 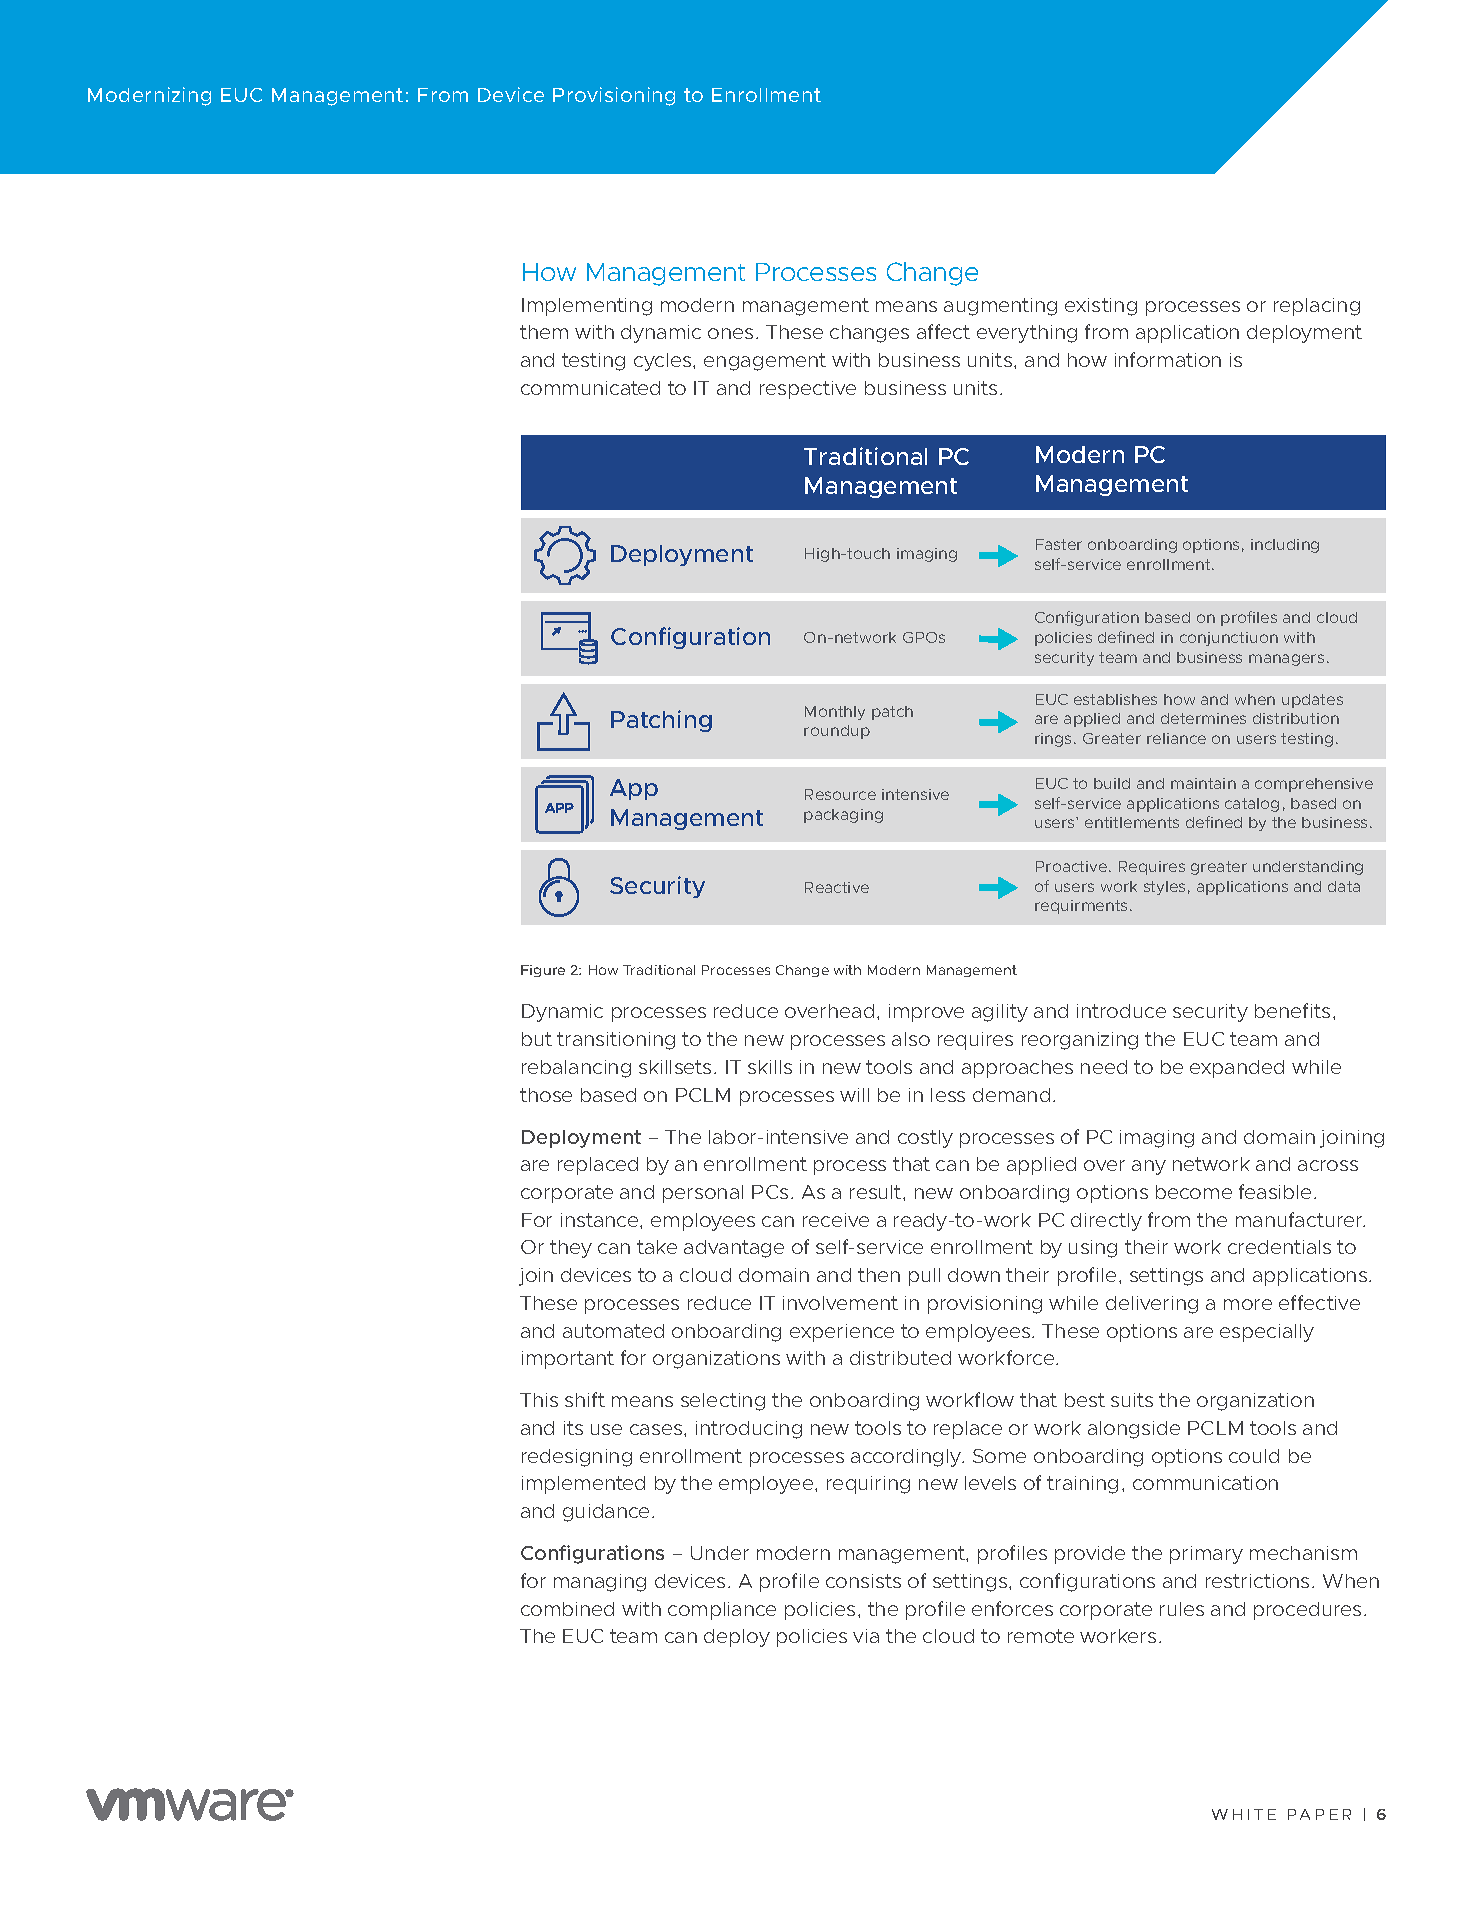 What do you see at coordinates (601, 1220) in the document?
I see `instance` at bounding box center [601, 1220].
